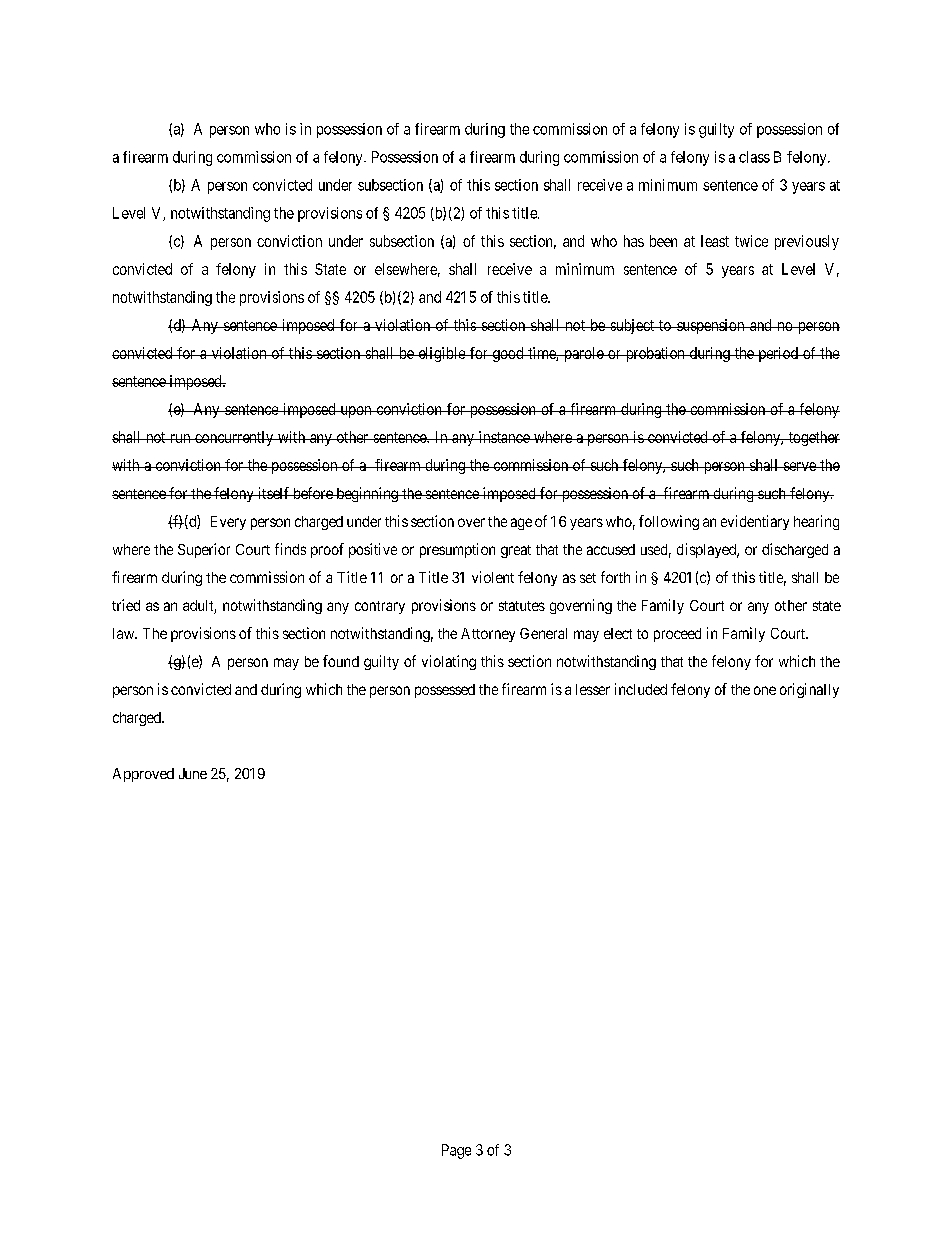 The image size is (952, 1233). I want to click on Page, so click(456, 1151).
